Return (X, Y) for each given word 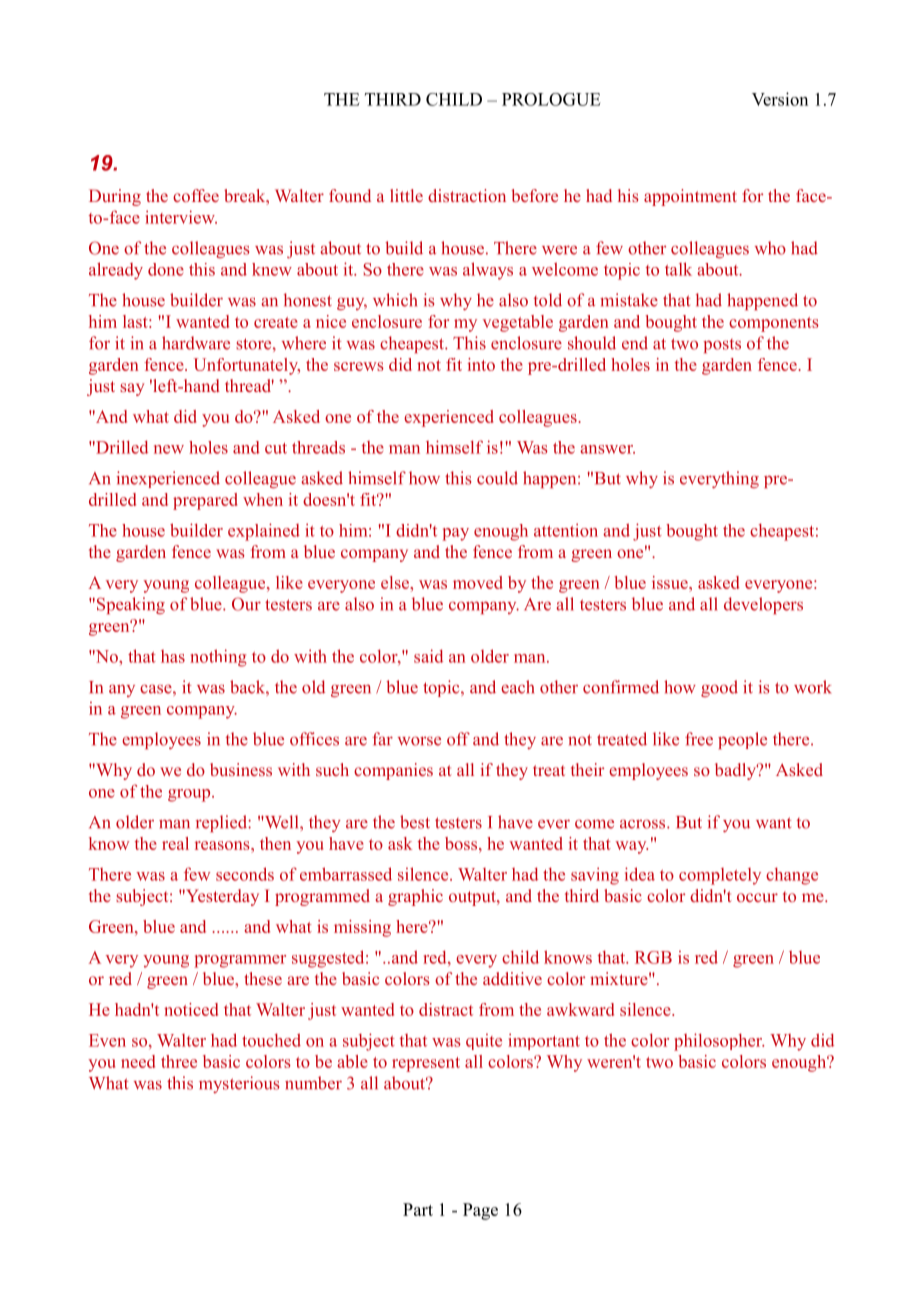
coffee (196, 195)
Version (780, 99)
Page (480, 1211)
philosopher (719, 1042)
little (406, 195)
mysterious (239, 1084)
